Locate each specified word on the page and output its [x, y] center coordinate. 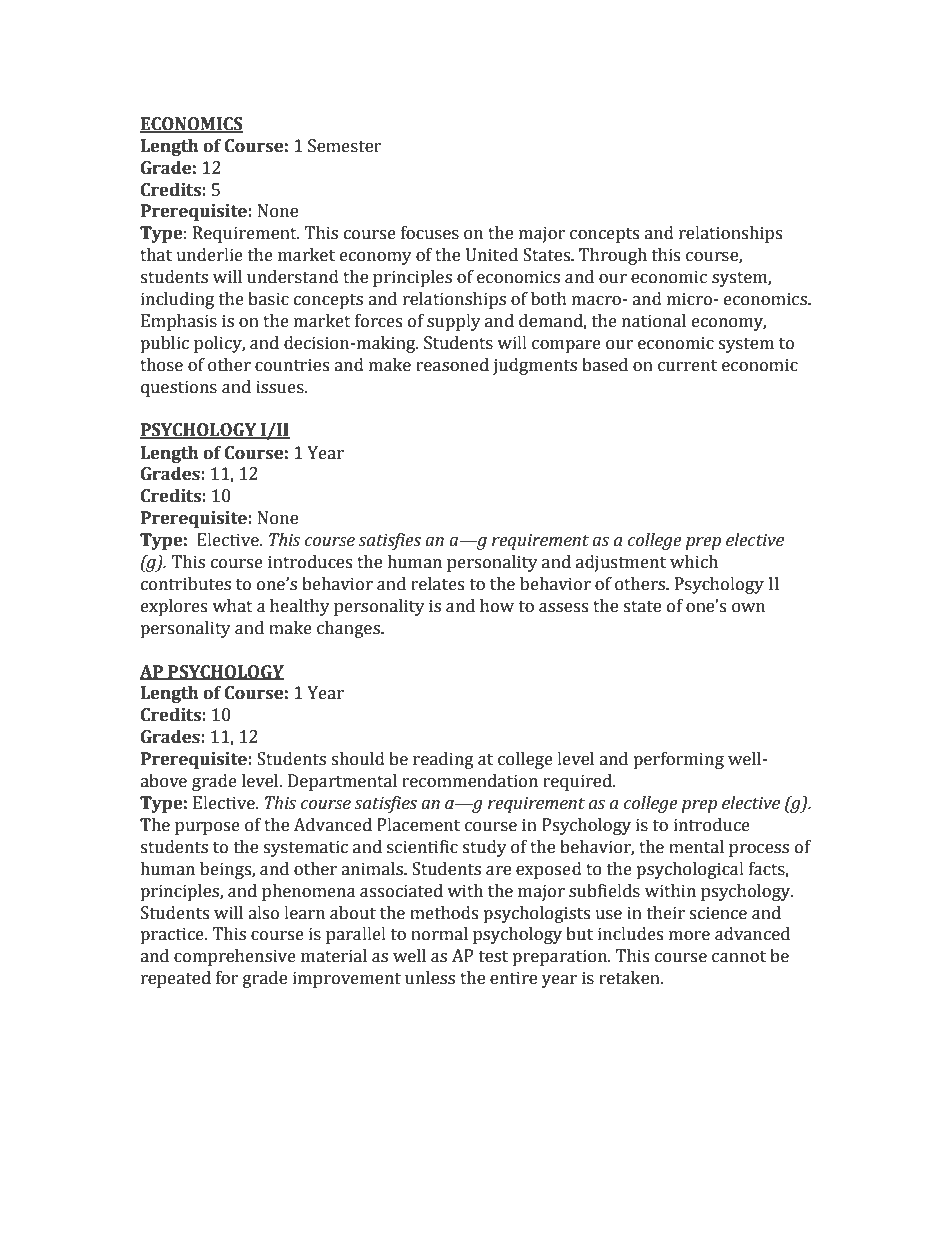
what [232, 606]
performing [678, 760]
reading [443, 760]
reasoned [452, 365]
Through [613, 256]
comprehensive [235, 957]
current [687, 366]
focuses [430, 233]
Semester [345, 146]
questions [179, 388]
